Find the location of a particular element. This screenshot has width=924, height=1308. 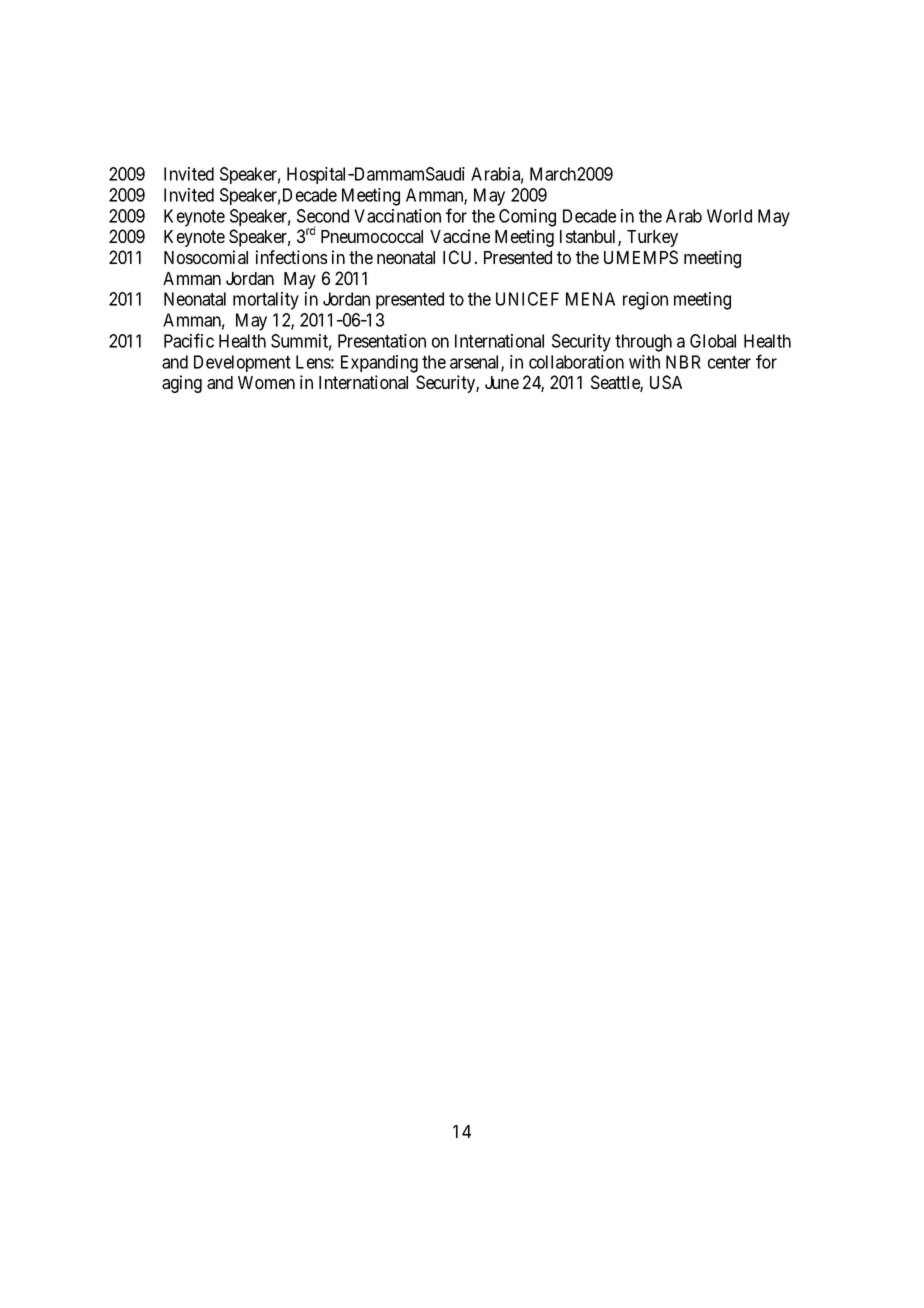

UNICEF is located at coordinates (527, 299).
